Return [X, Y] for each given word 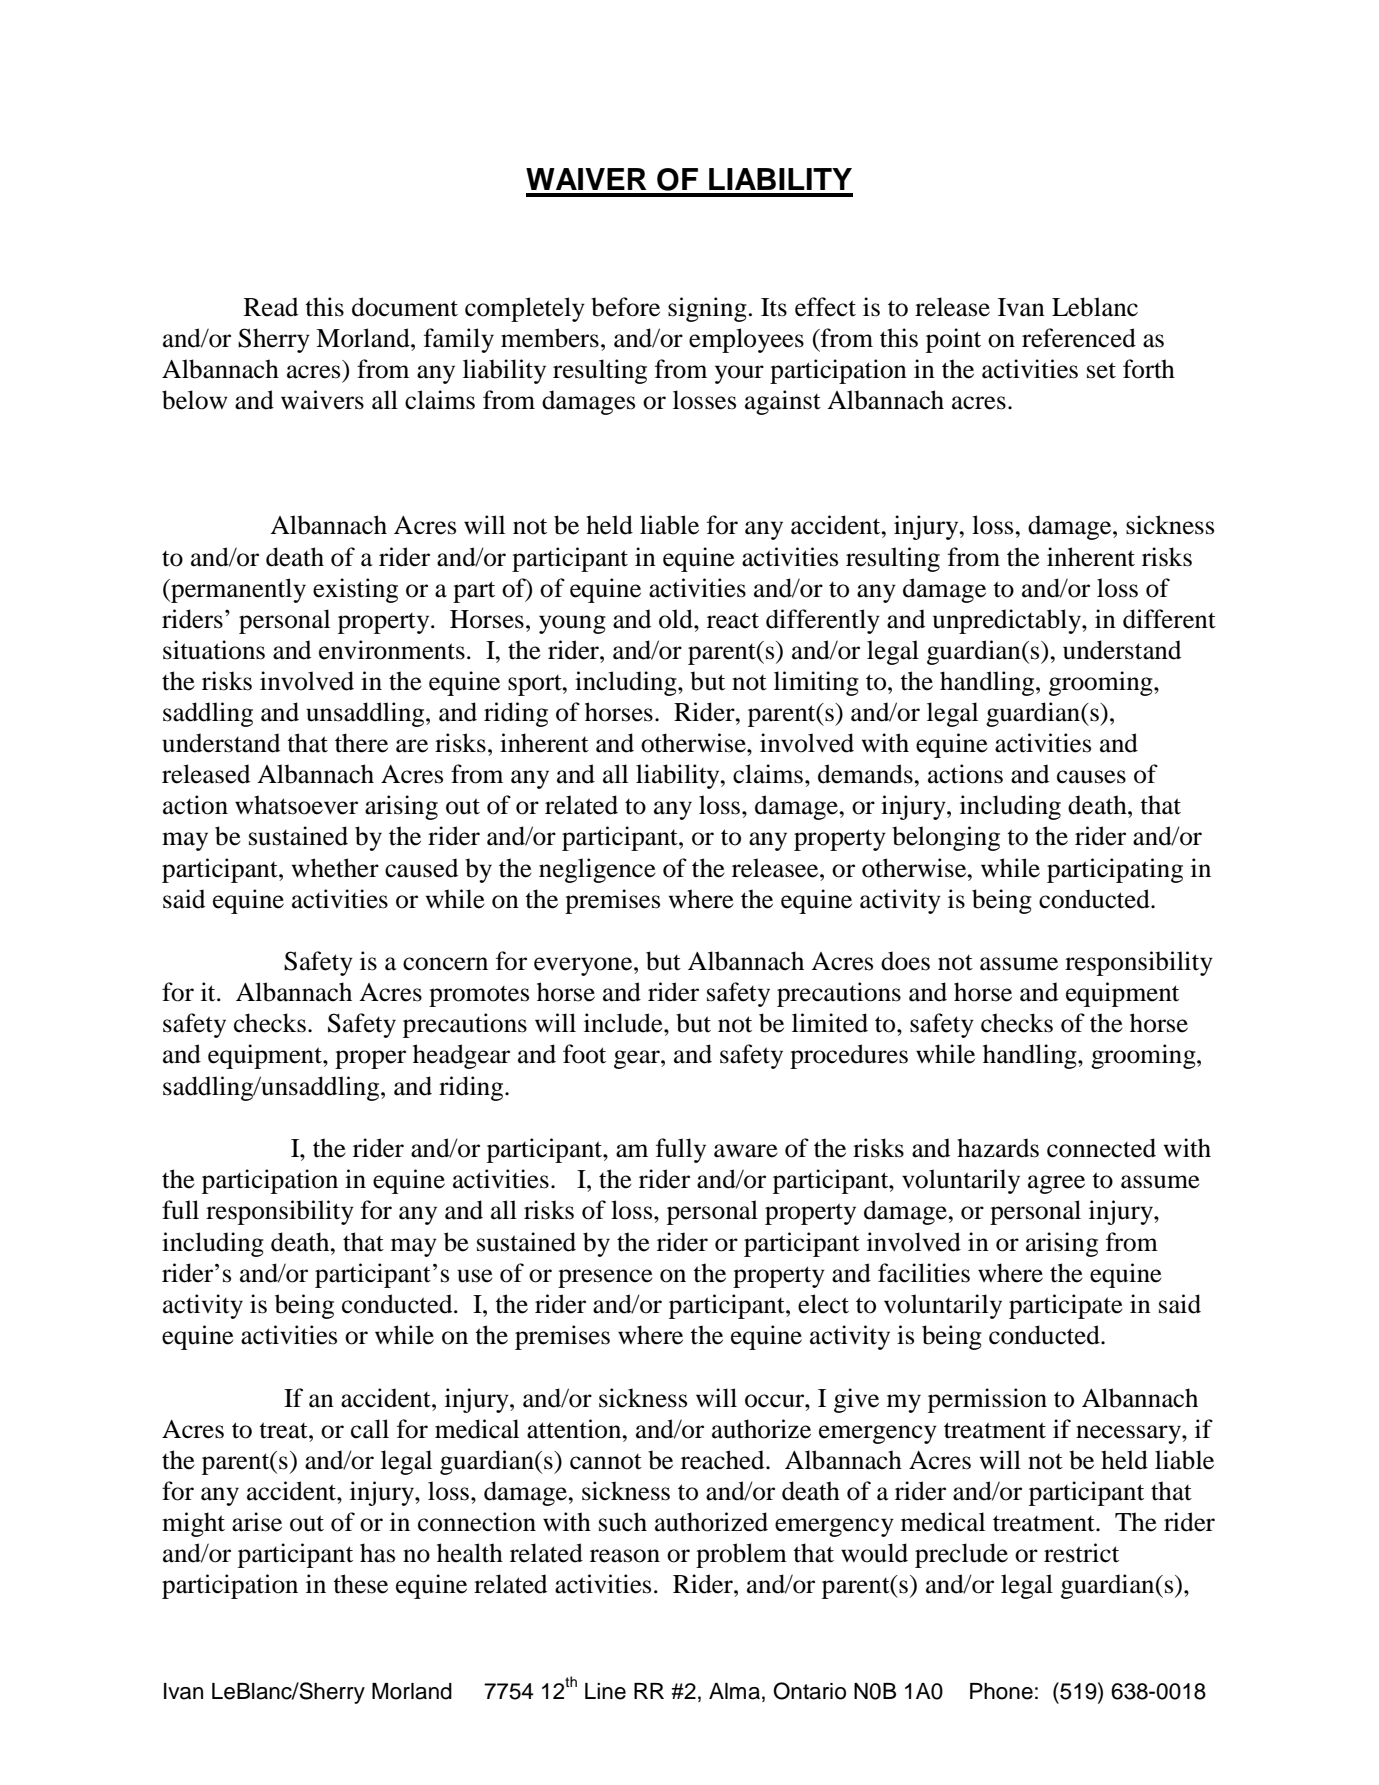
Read [271, 307]
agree [1056, 1184]
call [370, 1429]
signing [707, 309]
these [360, 1584]
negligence [597, 870]
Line [605, 1691]
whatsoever [296, 805]
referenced [1079, 338]
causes [1091, 777]
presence [605, 1278]
